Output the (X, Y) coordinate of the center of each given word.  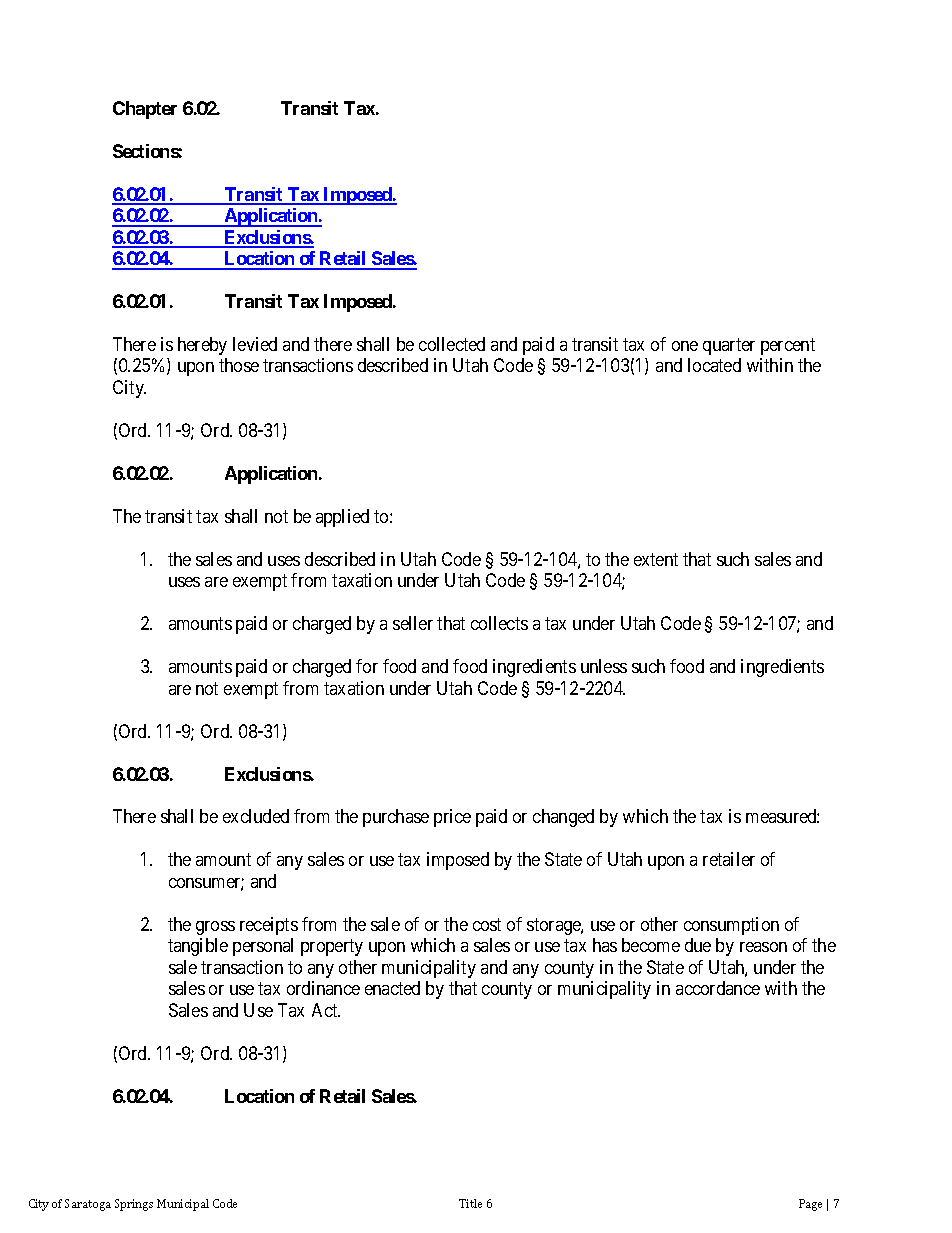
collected (452, 344)
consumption (731, 926)
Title (470, 1203)
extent (656, 559)
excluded (256, 816)
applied (342, 518)
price (452, 818)
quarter (729, 346)
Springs (134, 1205)
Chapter (145, 110)
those (239, 365)
